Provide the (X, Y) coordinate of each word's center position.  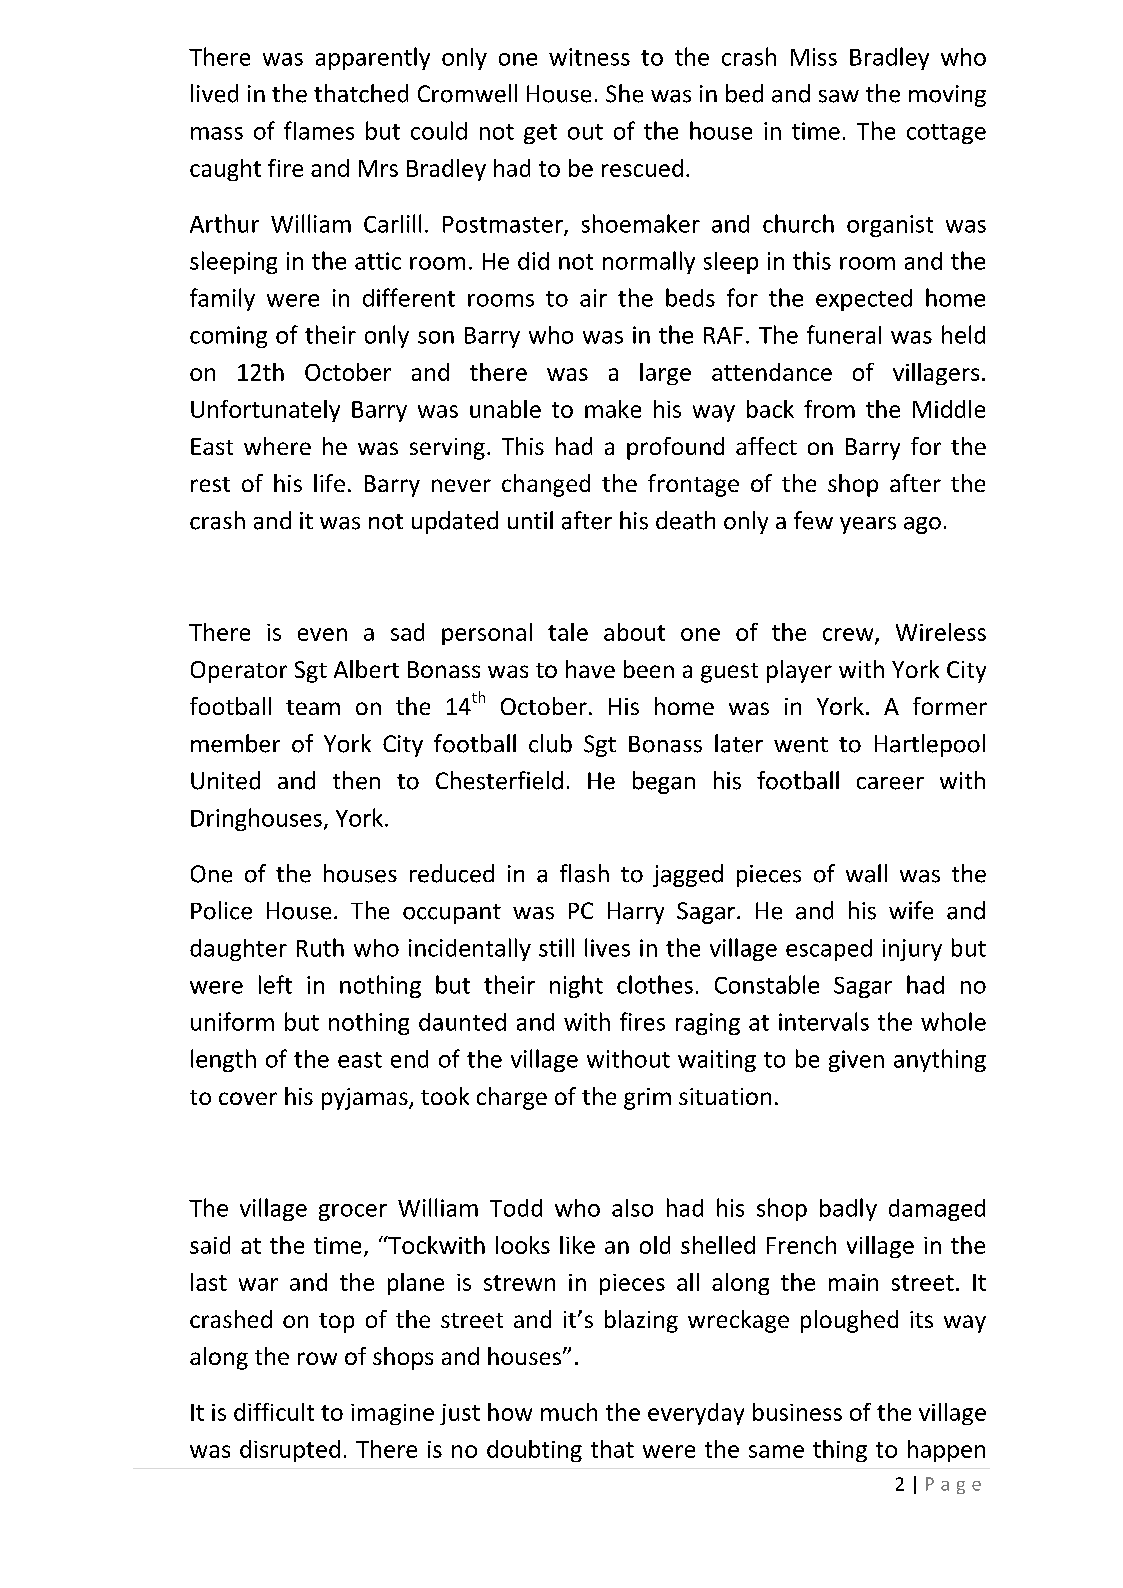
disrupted (290, 1451)
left (275, 984)
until (530, 520)
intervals (824, 1021)
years (868, 525)
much (569, 1412)
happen (946, 1451)
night (576, 986)
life (329, 483)
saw (839, 96)
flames (319, 130)
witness (589, 57)
